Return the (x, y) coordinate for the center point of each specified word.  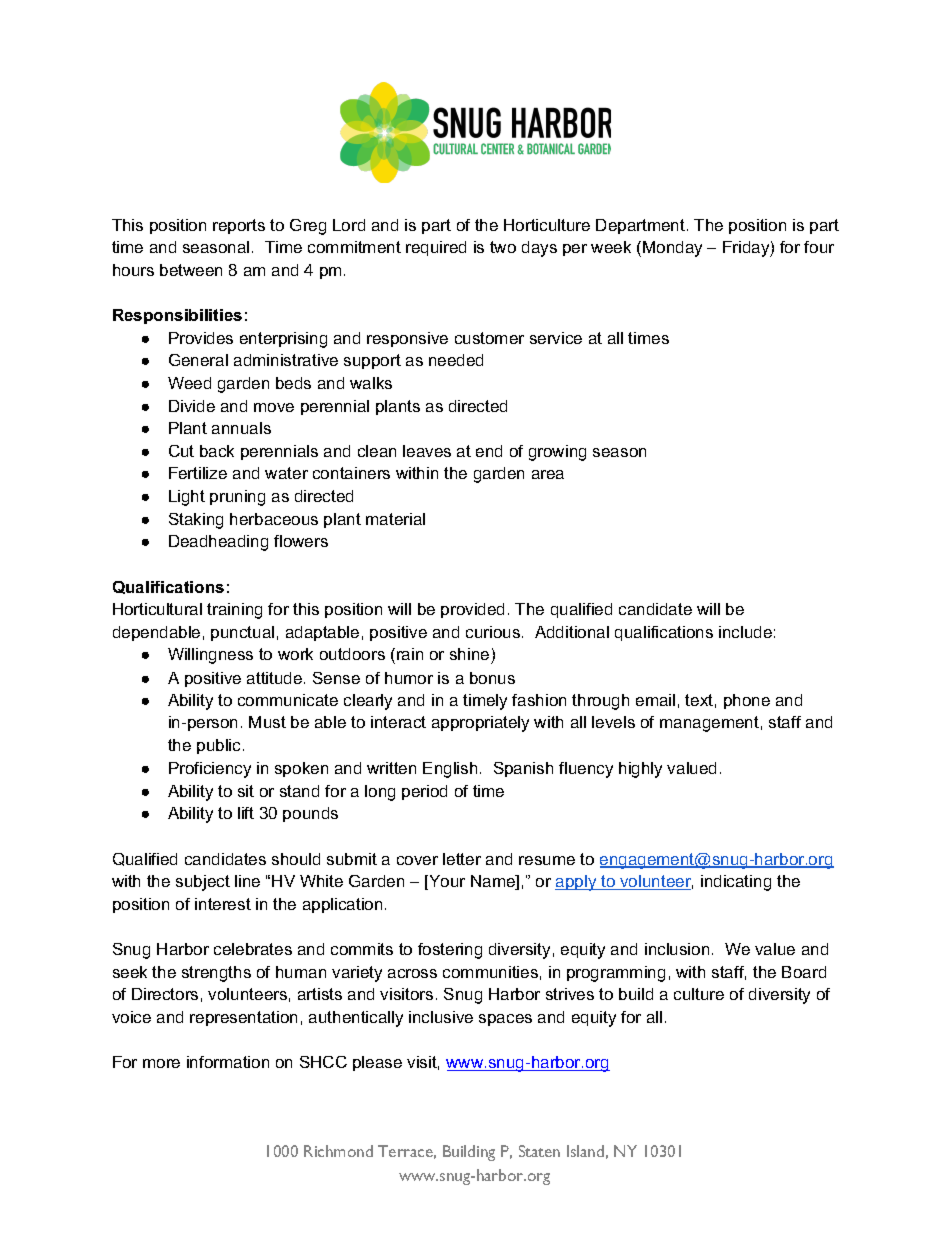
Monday (672, 249)
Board (804, 972)
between (191, 270)
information (228, 1062)
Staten (539, 1151)
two (503, 247)
